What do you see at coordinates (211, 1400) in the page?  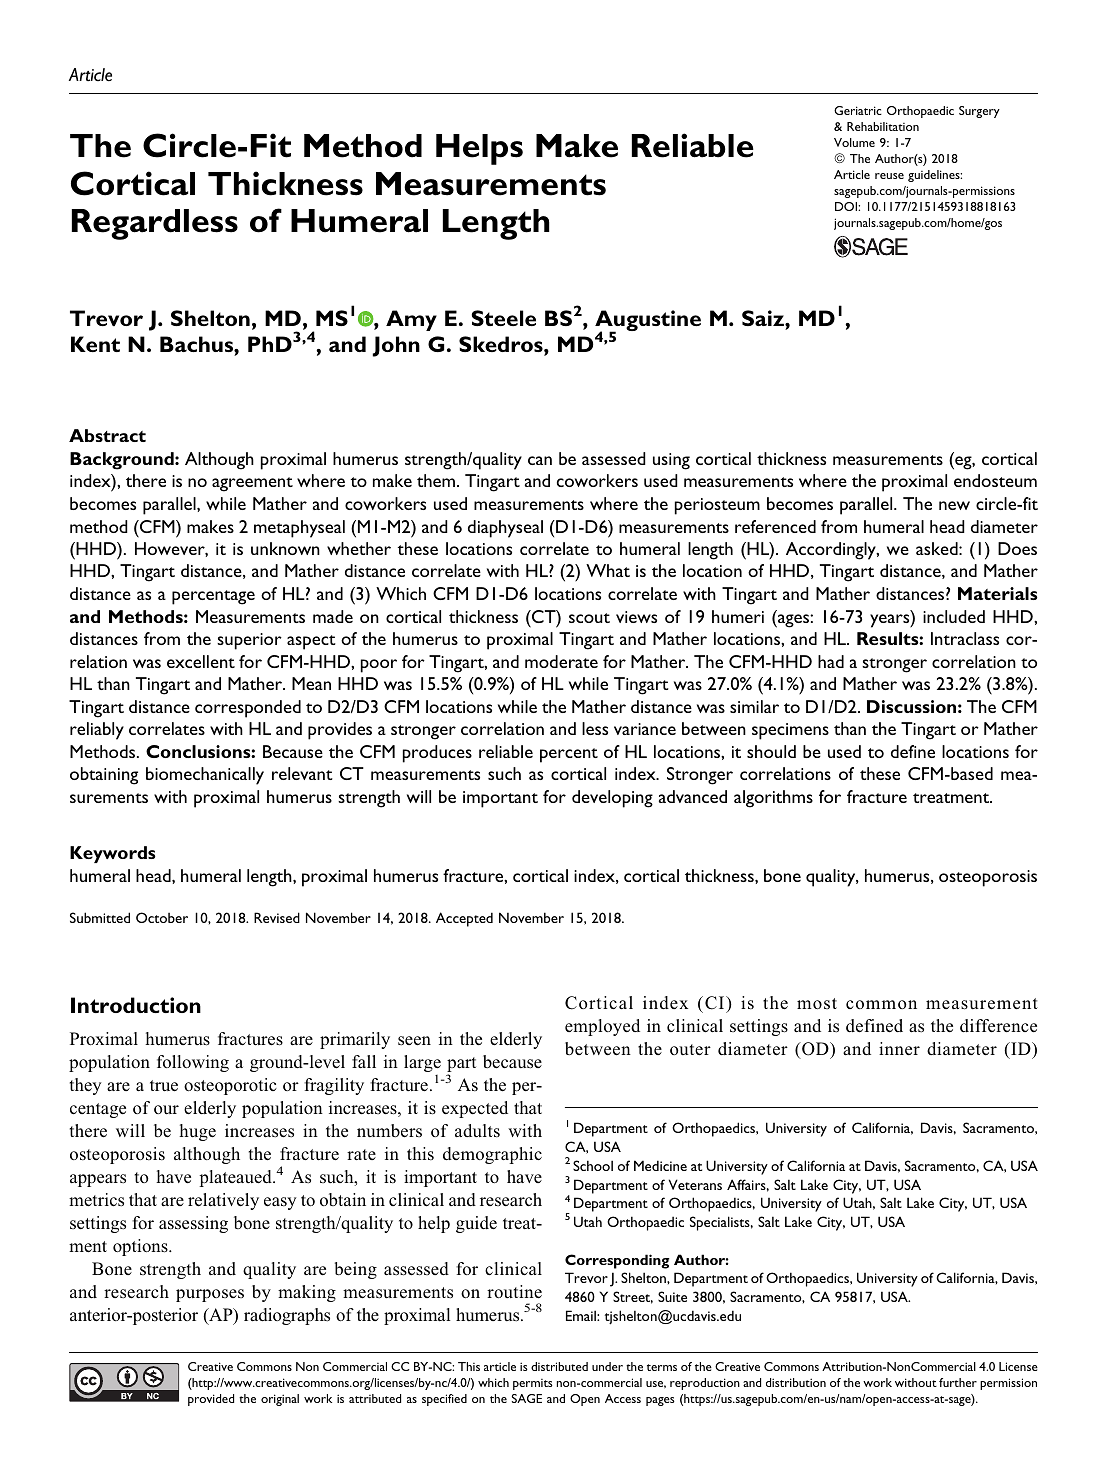 I see `provided` at bounding box center [211, 1400].
